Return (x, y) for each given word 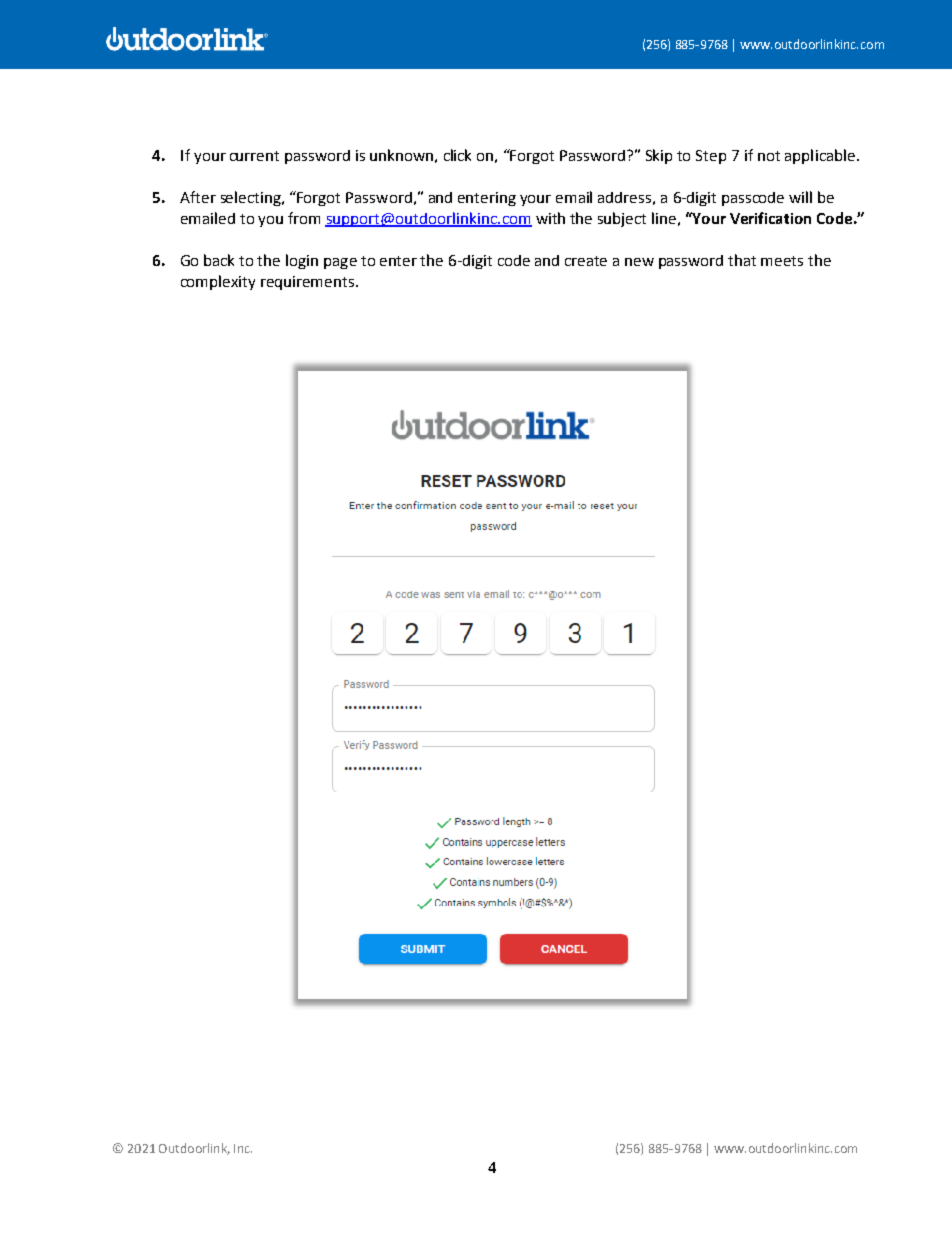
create (586, 261)
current (254, 156)
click (457, 155)
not (769, 156)
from (304, 218)
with (550, 218)
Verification (770, 218)
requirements (309, 283)
